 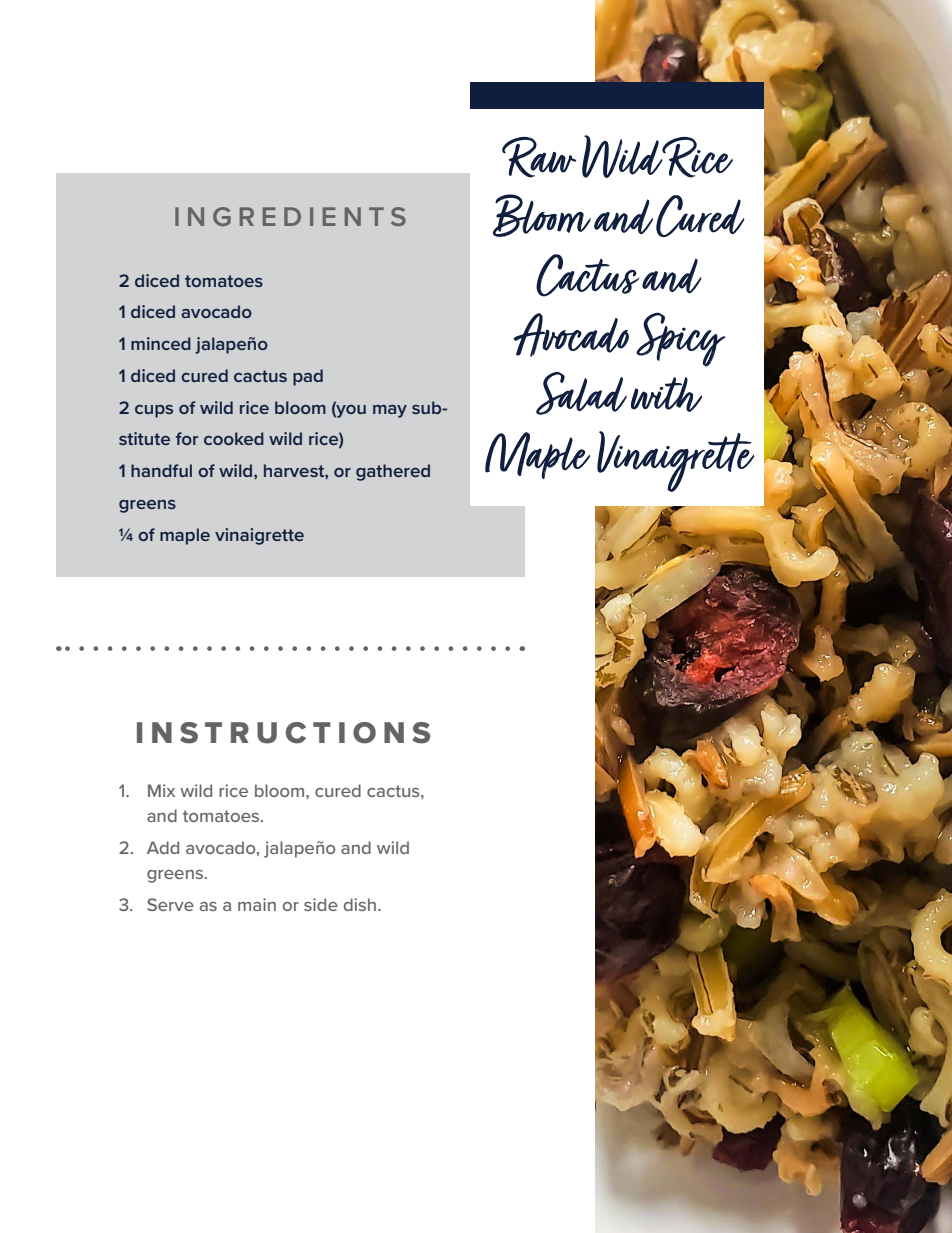 I want to click on INGREDIENTS, so click(x=290, y=216).
